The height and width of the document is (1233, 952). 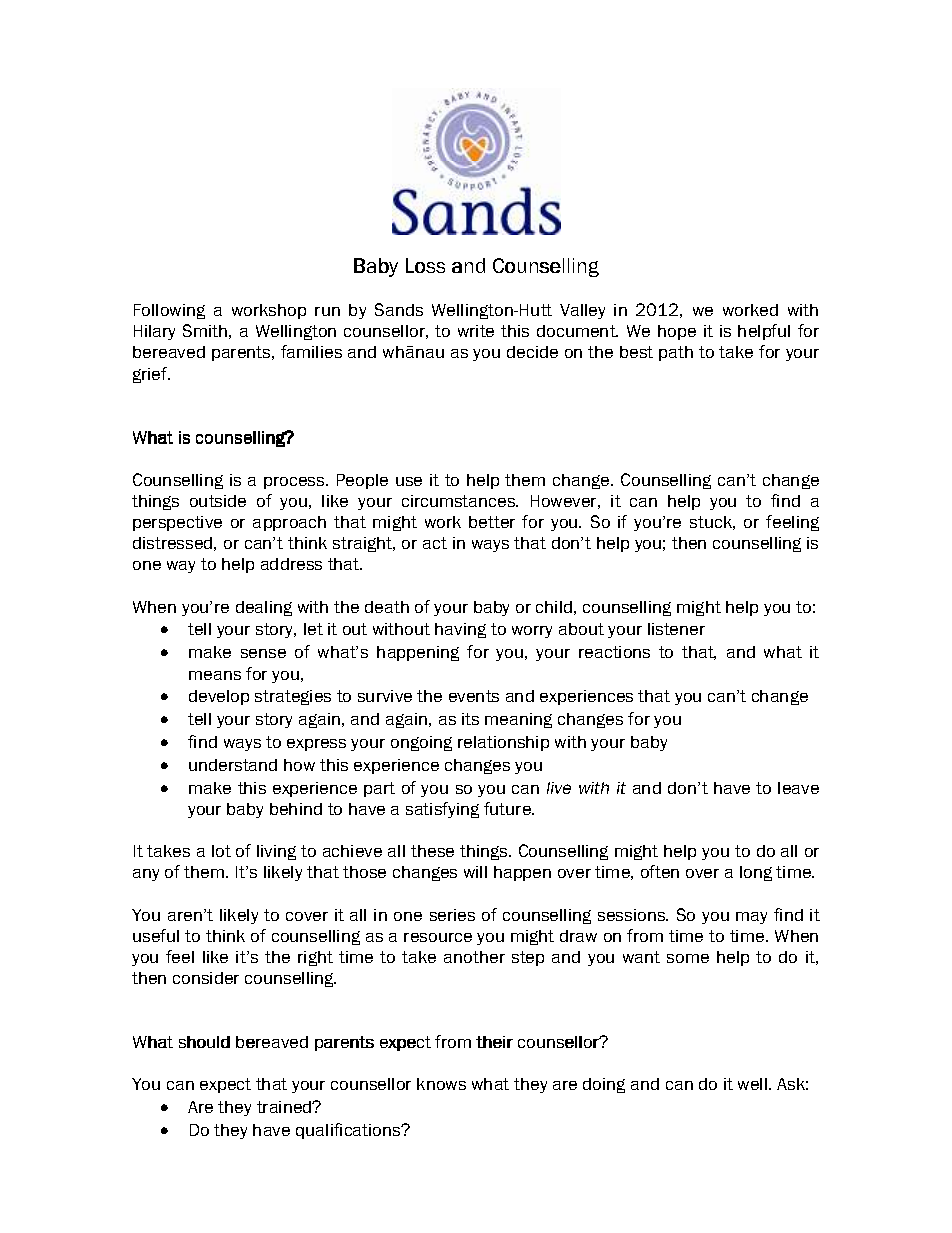 What do you see at coordinates (476, 331) in the document?
I see `write` at bounding box center [476, 331].
